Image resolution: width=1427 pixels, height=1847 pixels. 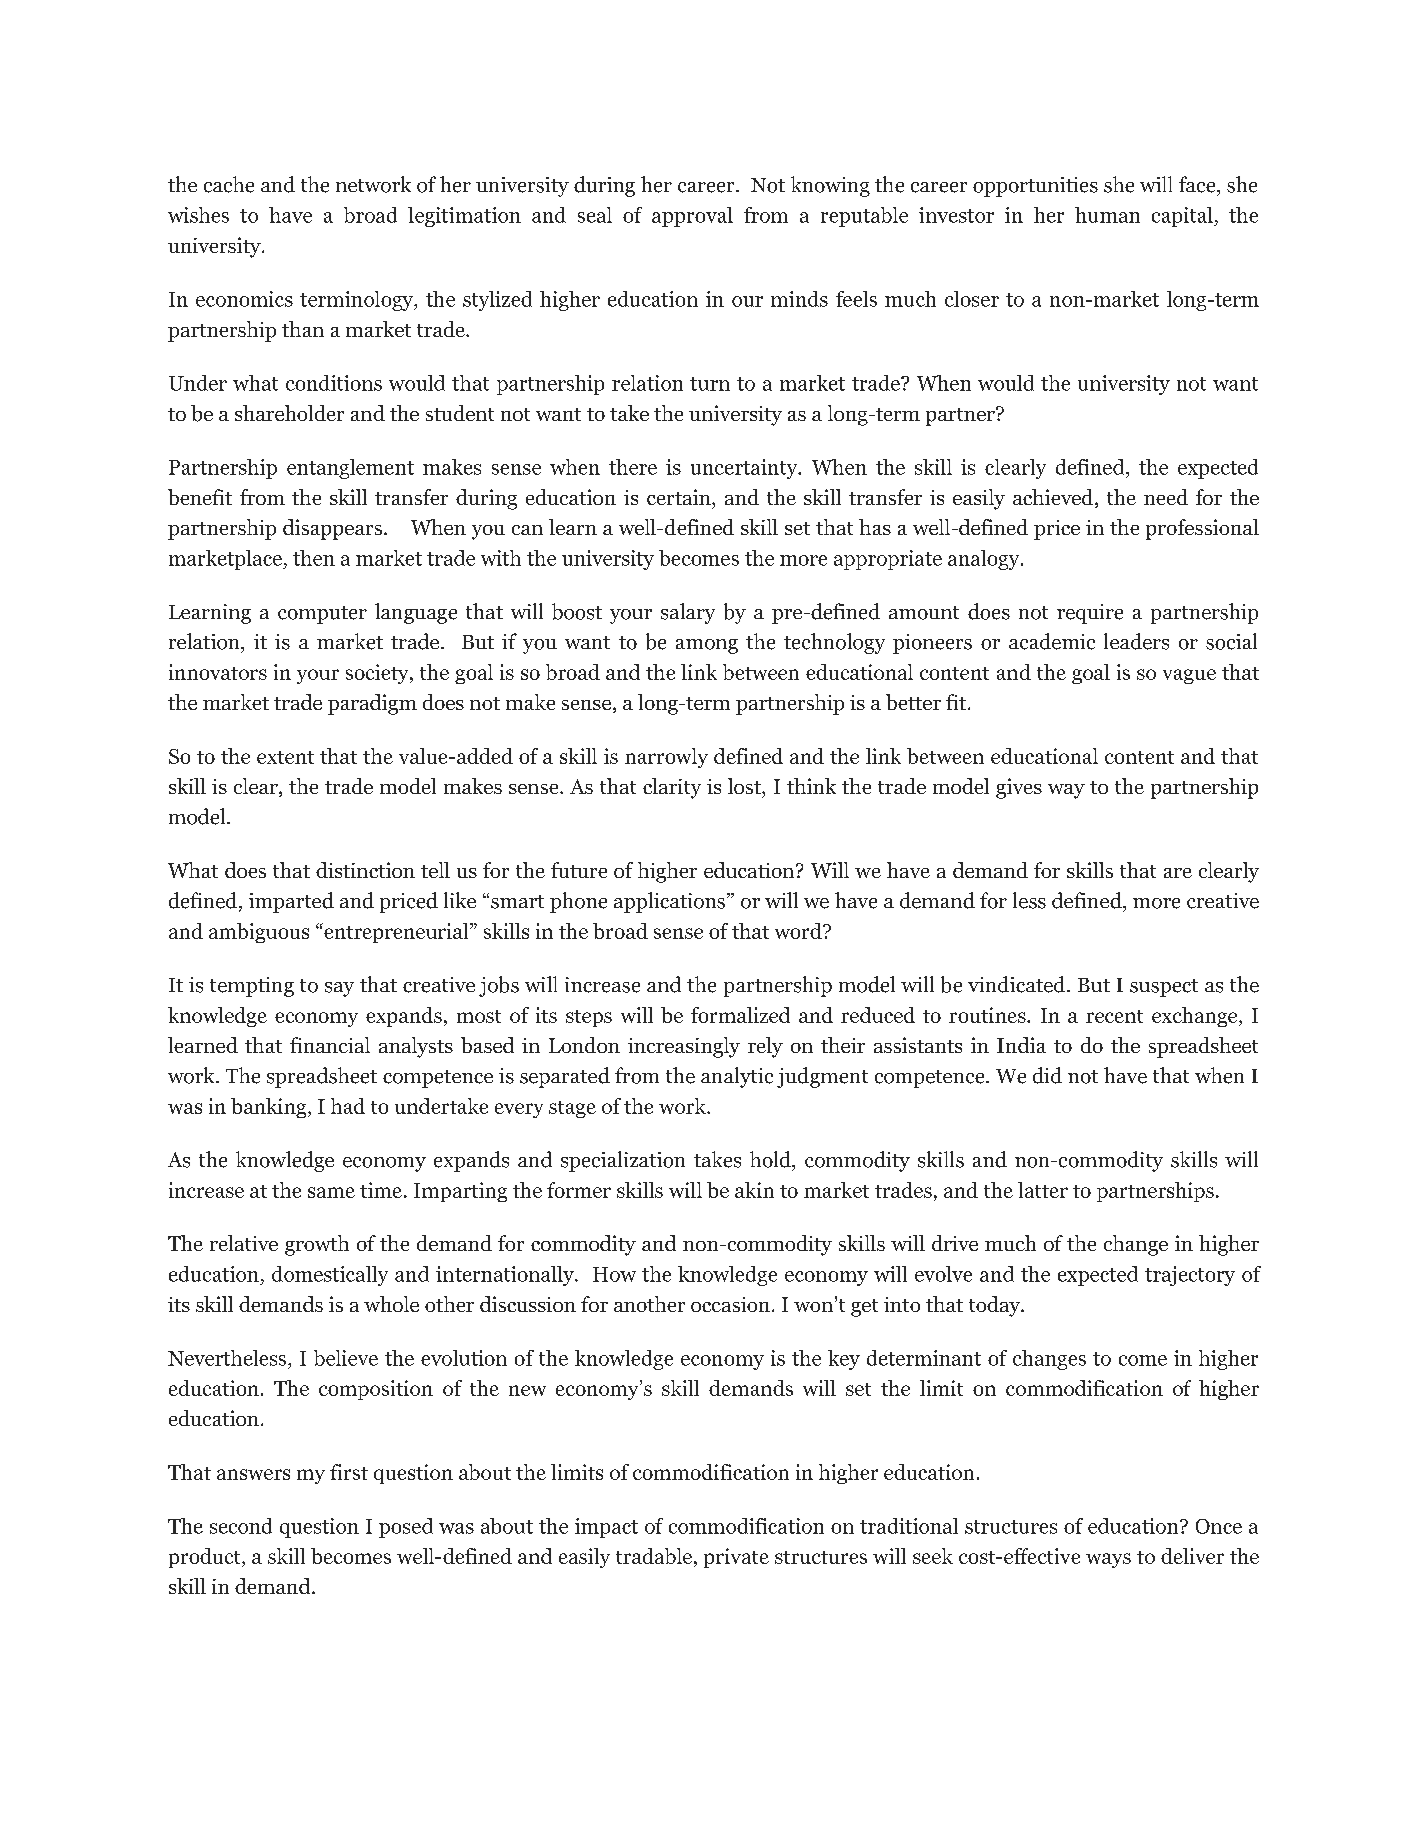 What do you see at coordinates (314, 558) in the image?
I see `then` at bounding box center [314, 558].
